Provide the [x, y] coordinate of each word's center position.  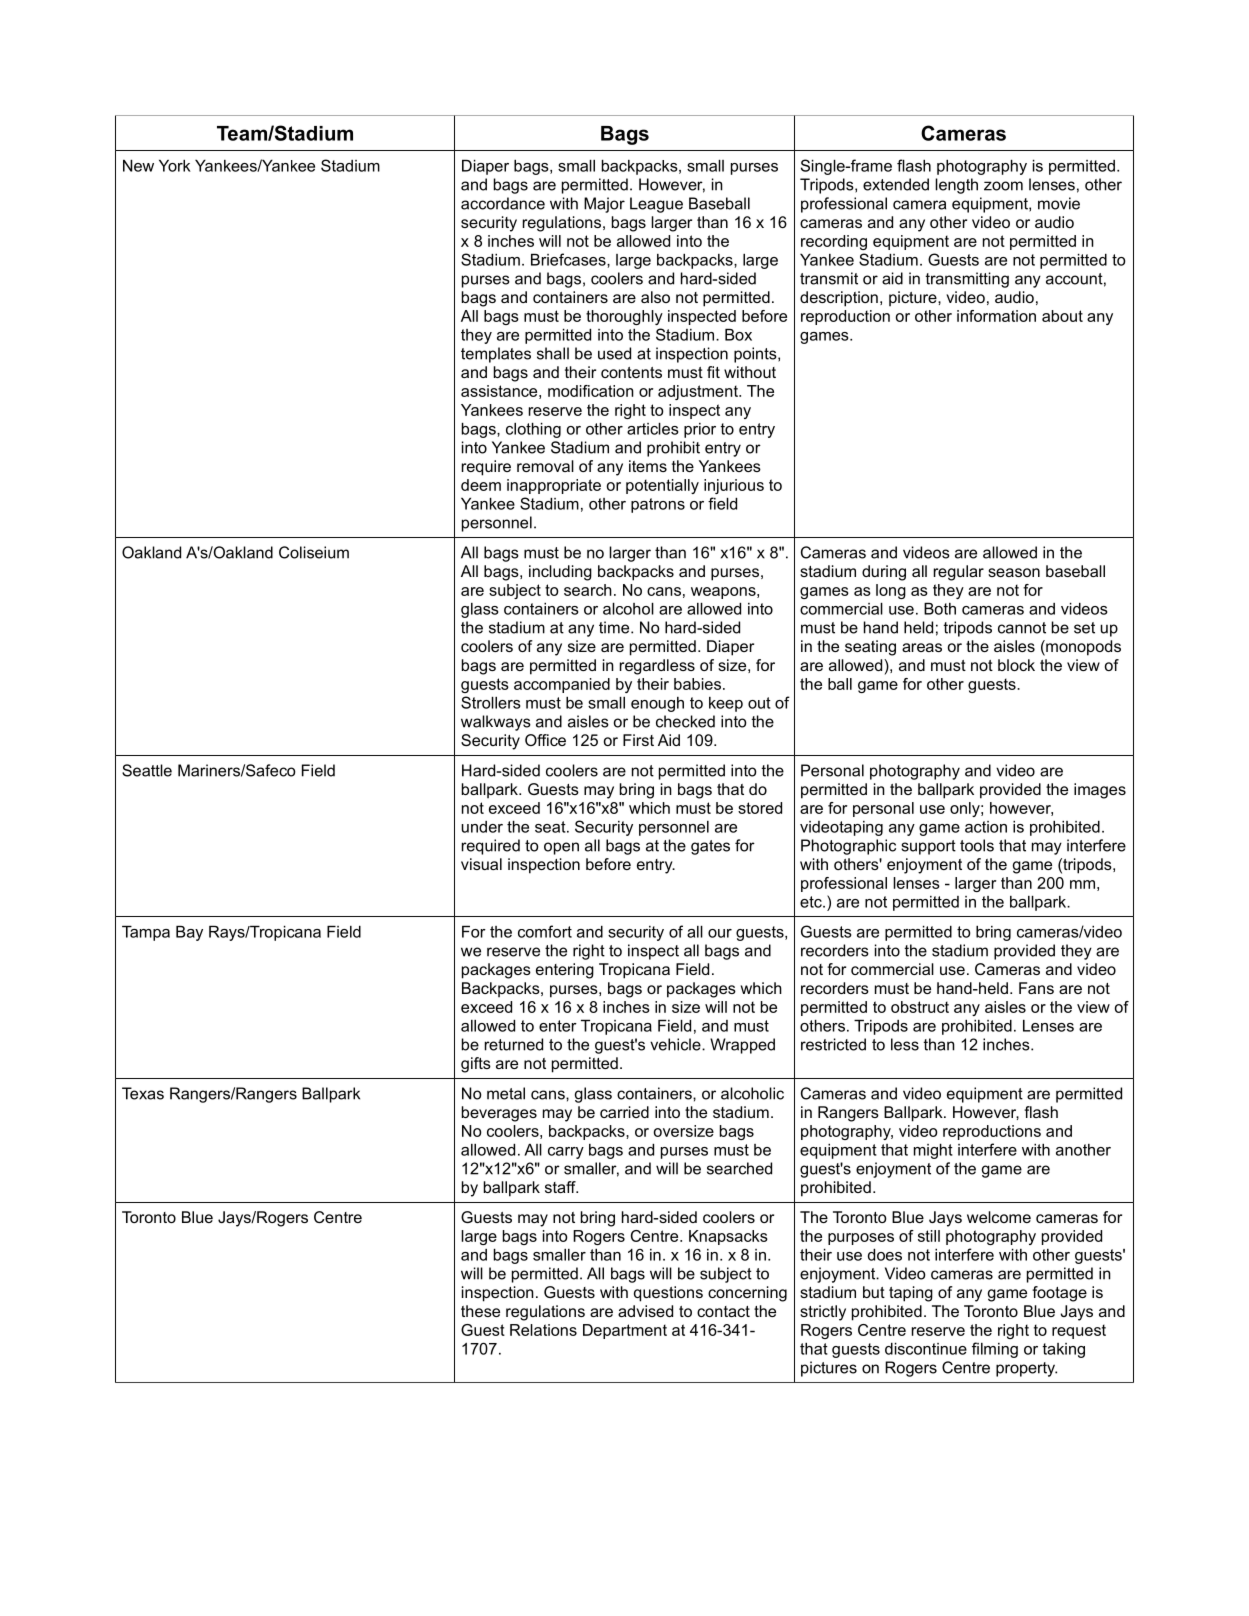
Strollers [491, 702]
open [561, 848]
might [933, 1151]
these [480, 1311]
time [615, 627]
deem [481, 485]
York [175, 166]
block [1016, 665]
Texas [143, 1093]
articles [653, 429]
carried [624, 1112]
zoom [1003, 186]
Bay [189, 933]
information [996, 316]
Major [604, 205]
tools [977, 845]
